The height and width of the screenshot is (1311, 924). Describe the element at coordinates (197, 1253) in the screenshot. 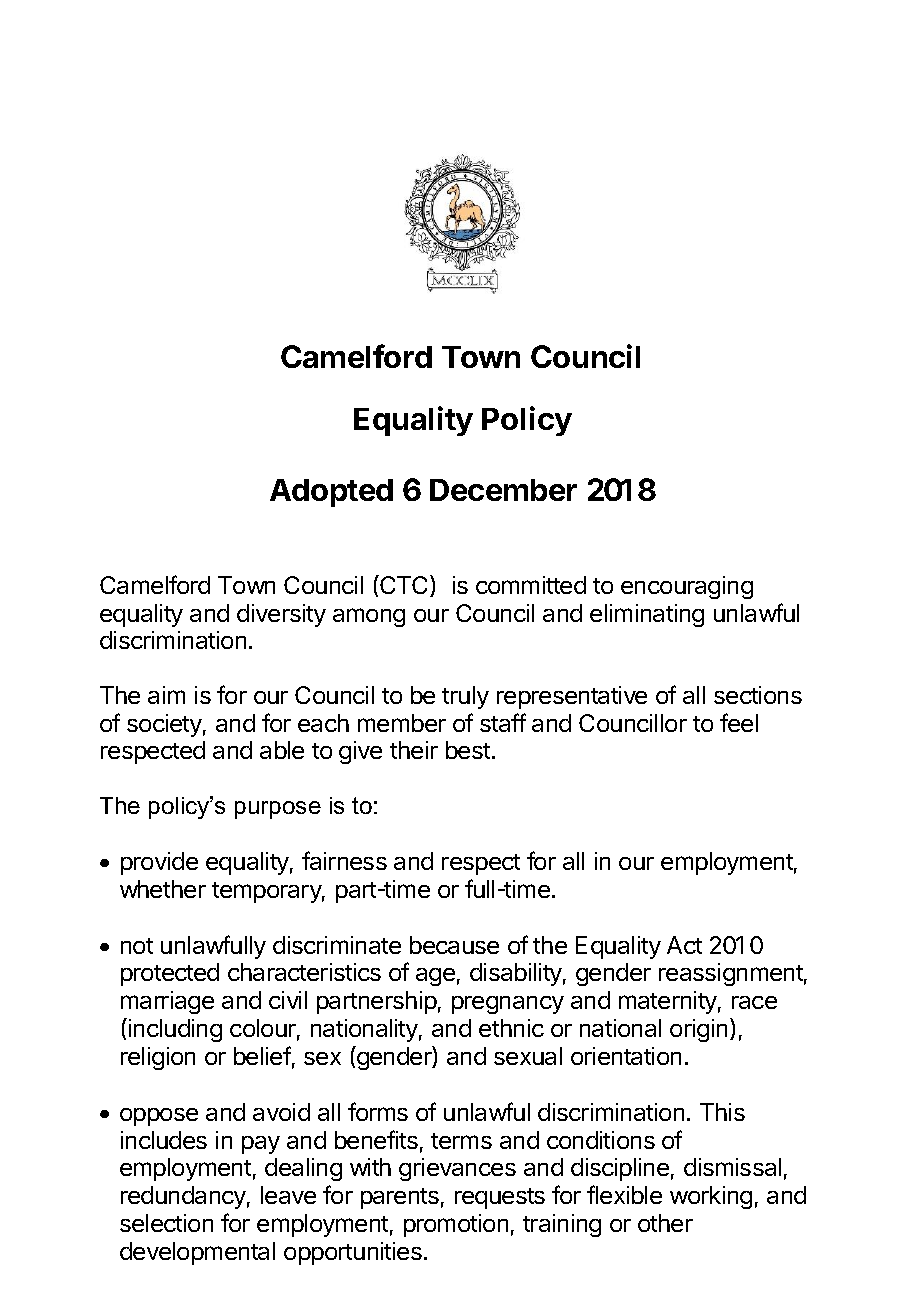

I see `developmental` at that location.
